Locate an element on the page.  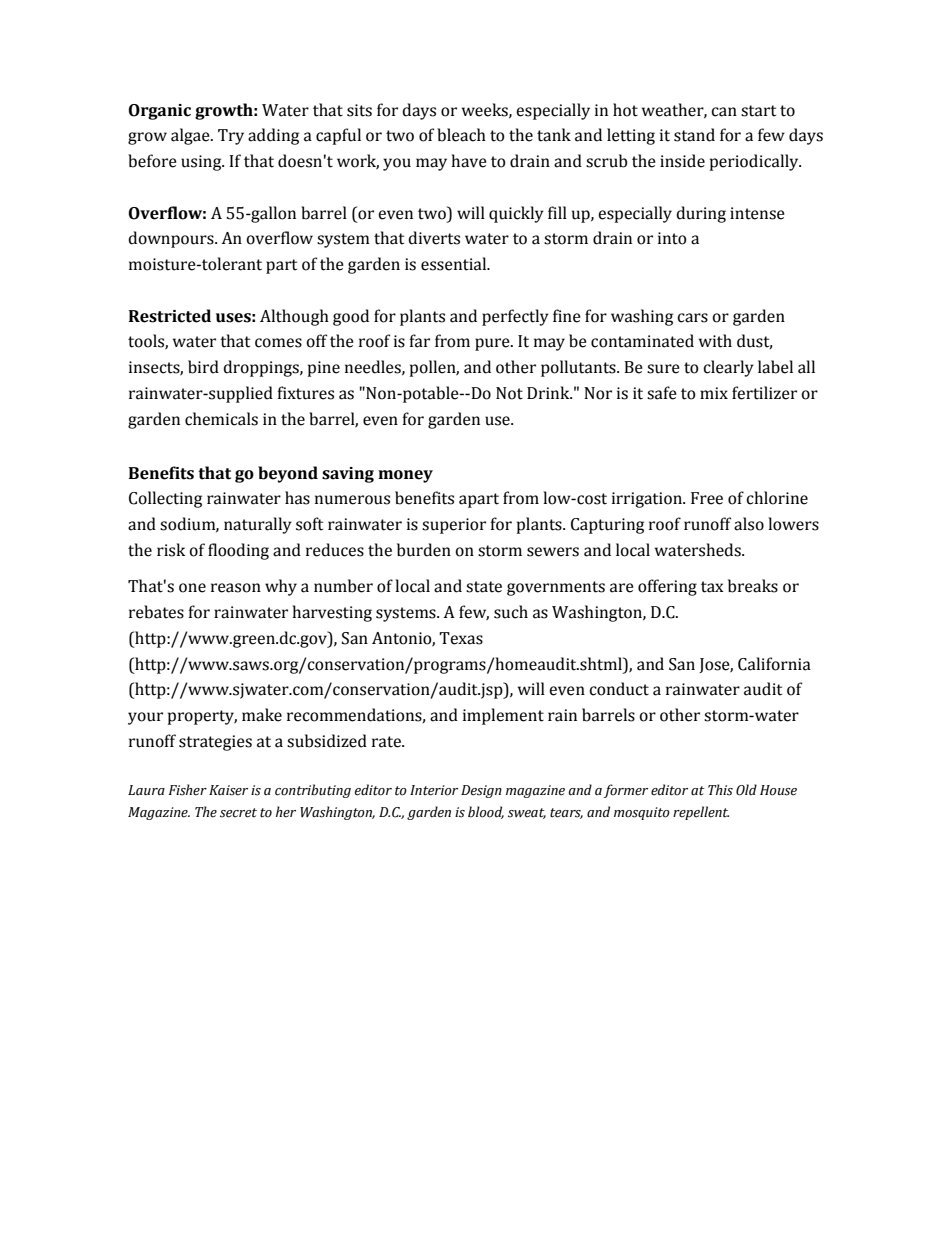
Kaiser is located at coordinates (228, 790).
